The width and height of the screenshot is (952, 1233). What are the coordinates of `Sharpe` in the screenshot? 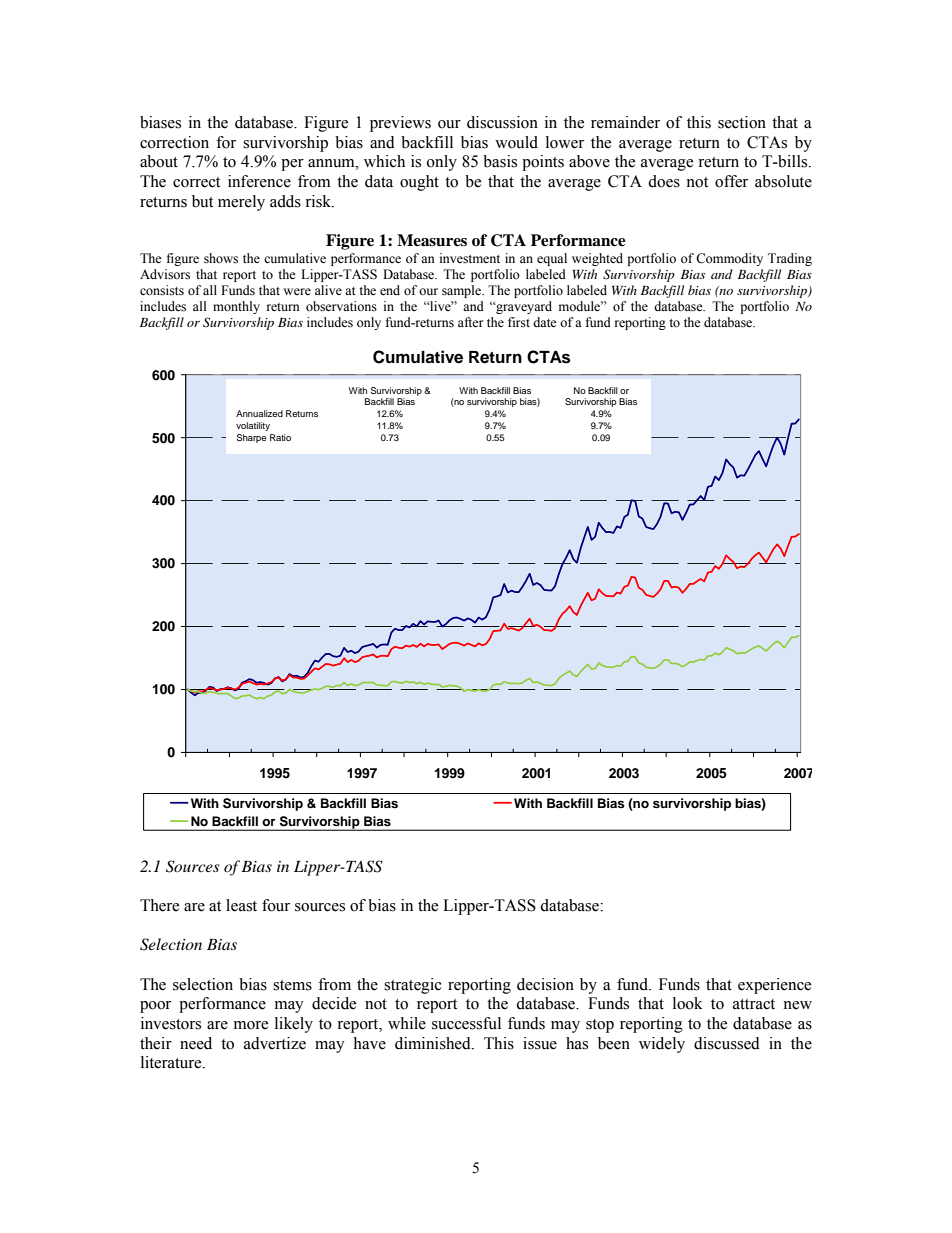 It's located at (252, 438).
